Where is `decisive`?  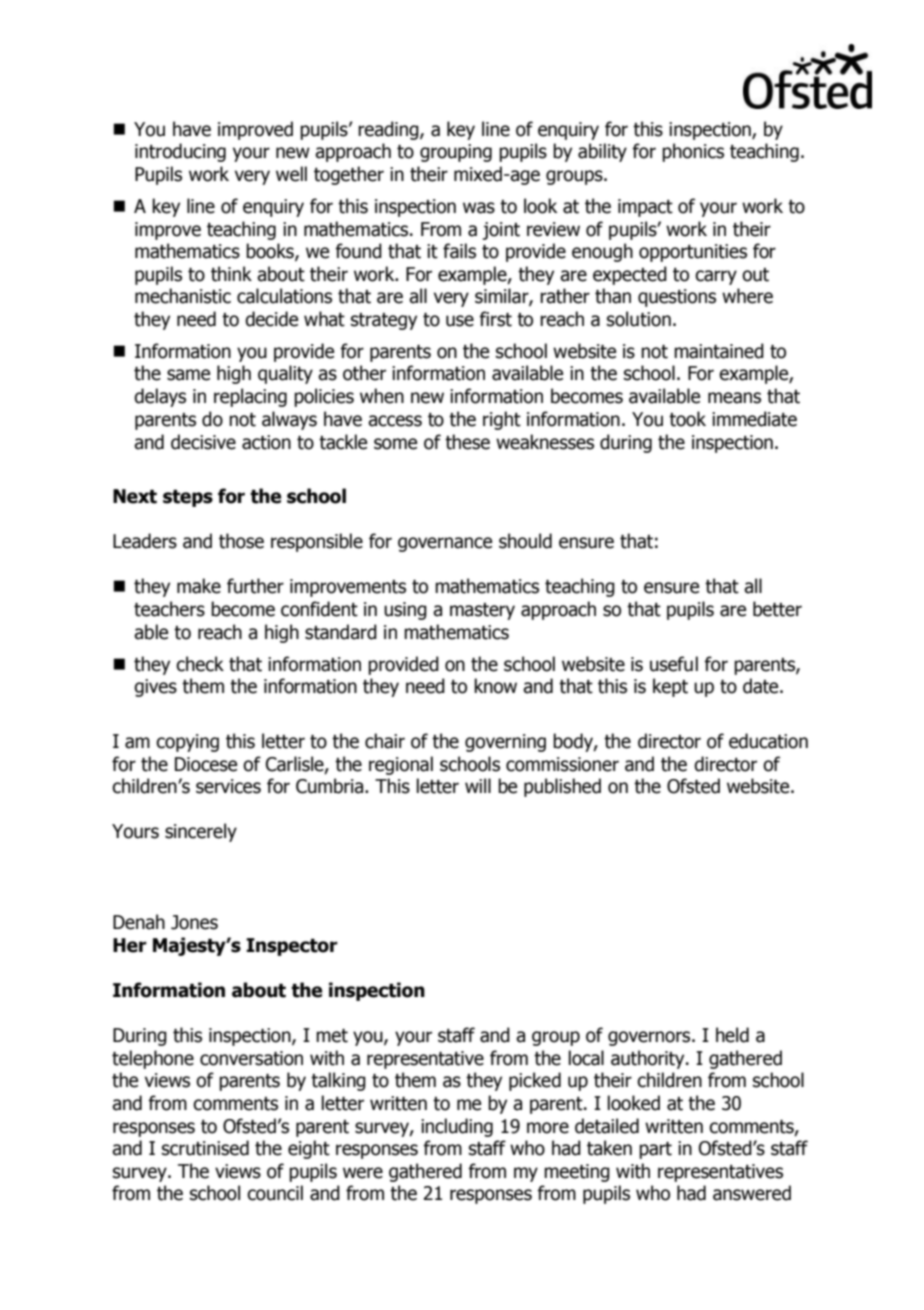
decisive is located at coordinates (203, 442).
